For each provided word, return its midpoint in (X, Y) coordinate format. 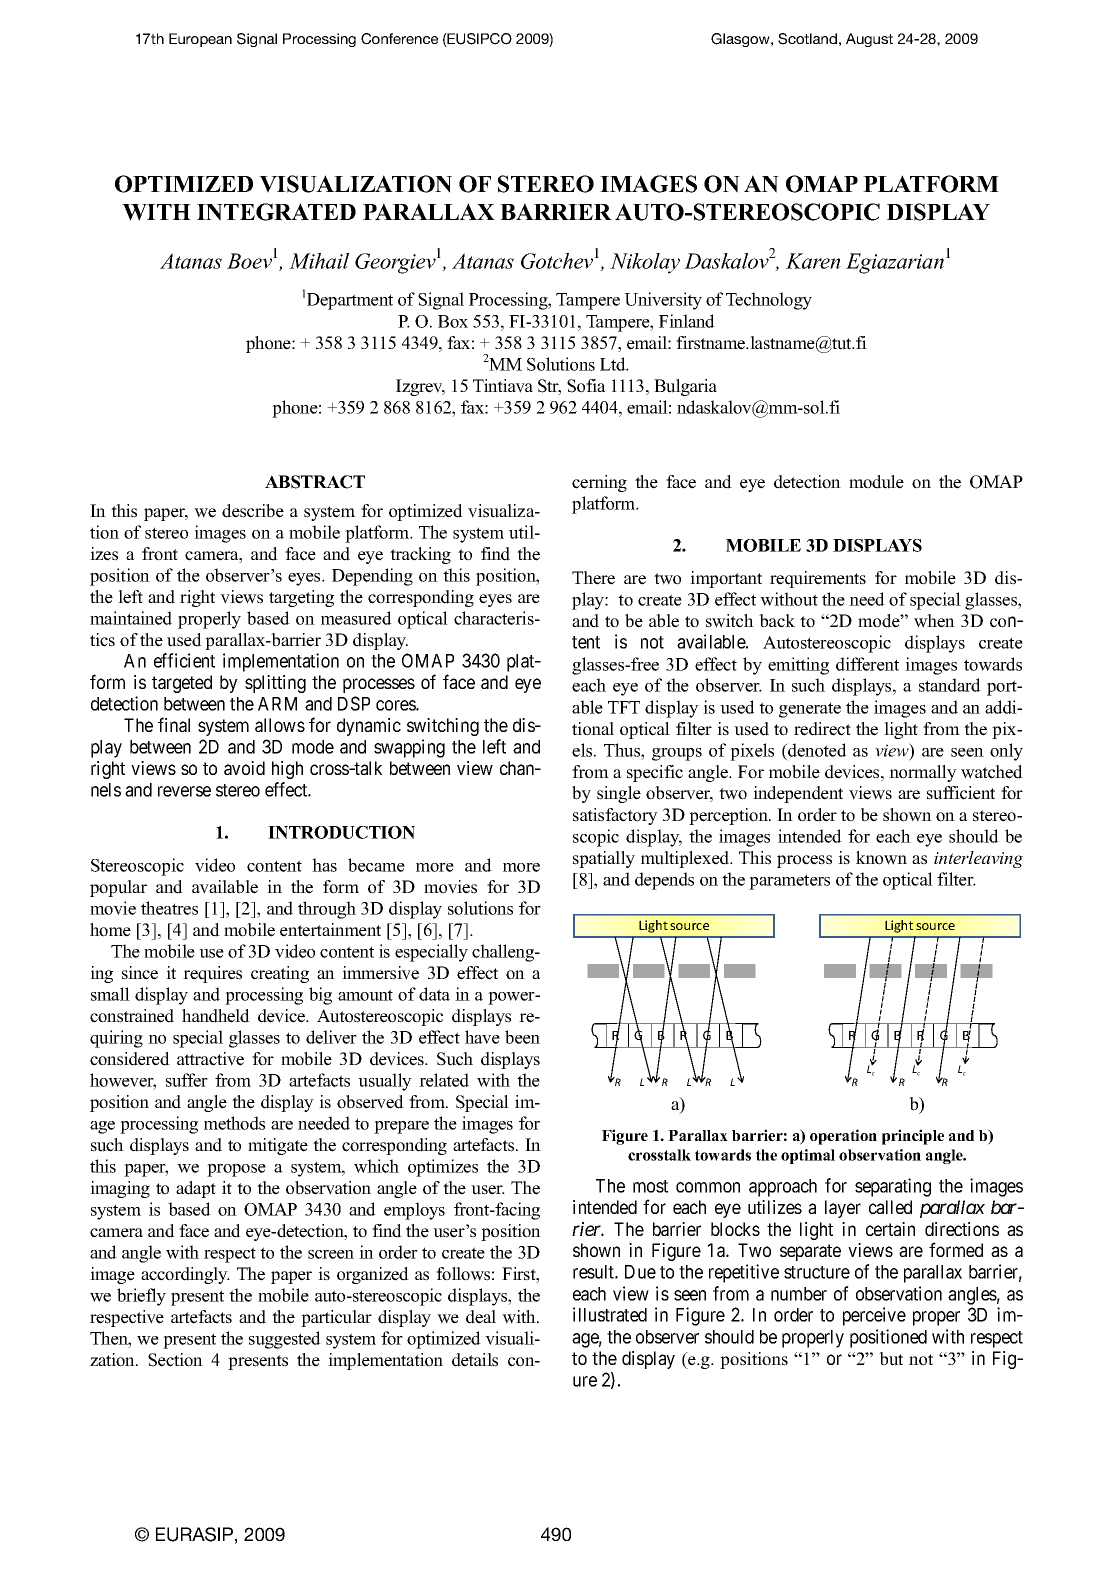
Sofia (586, 386)
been (522, 1037)
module (876, 482)
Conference (399, 39)
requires (212, 974)
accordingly (185, 1275)
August (869, 40)
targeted (182, 684)
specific (655, 773)
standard (950, 685)
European (200, 40)
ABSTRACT (315, 482)
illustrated (610, 1314)
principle (913, 1137)
